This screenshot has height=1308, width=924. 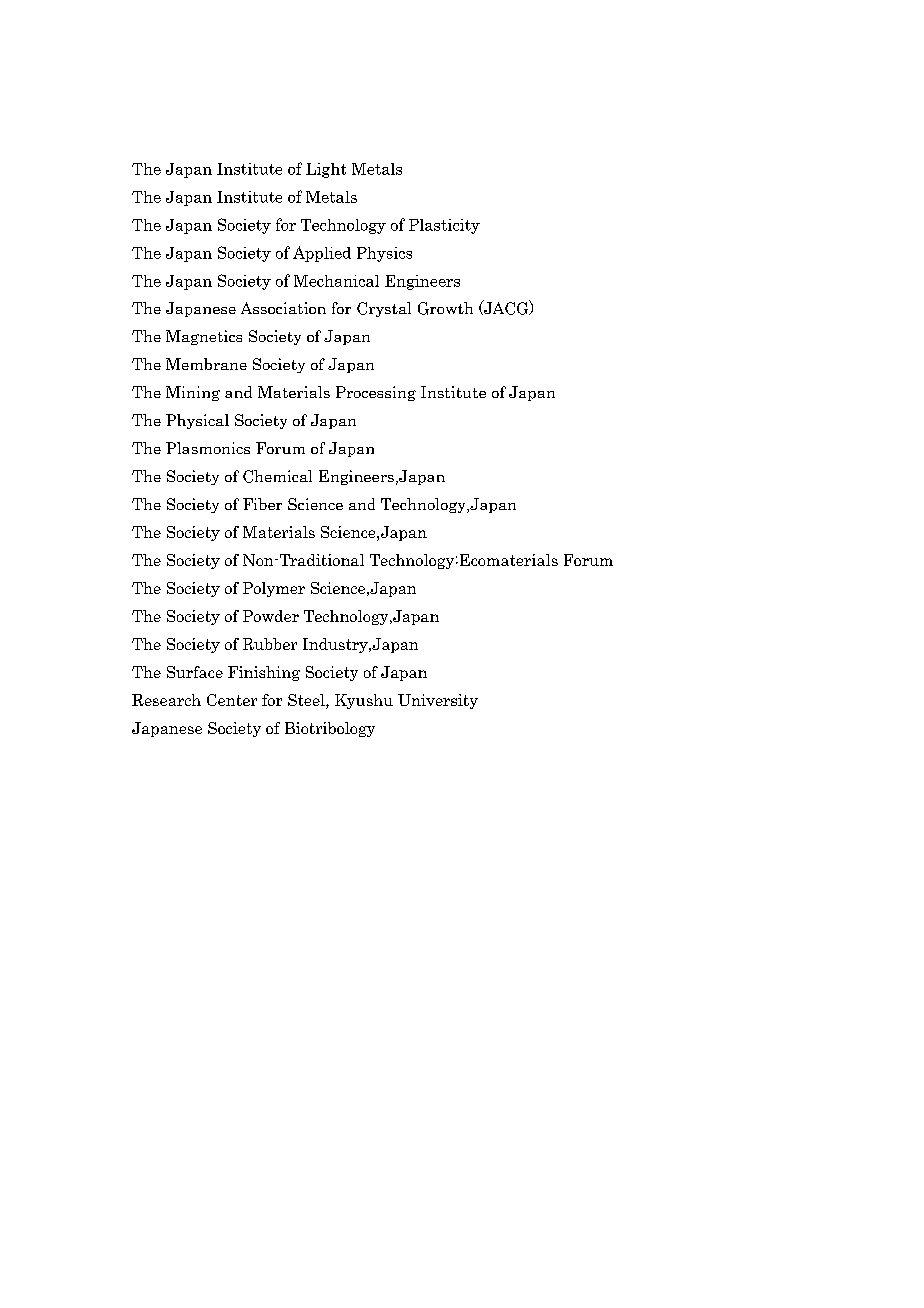 I want to click on Powder, so click(x=271, y=616).
